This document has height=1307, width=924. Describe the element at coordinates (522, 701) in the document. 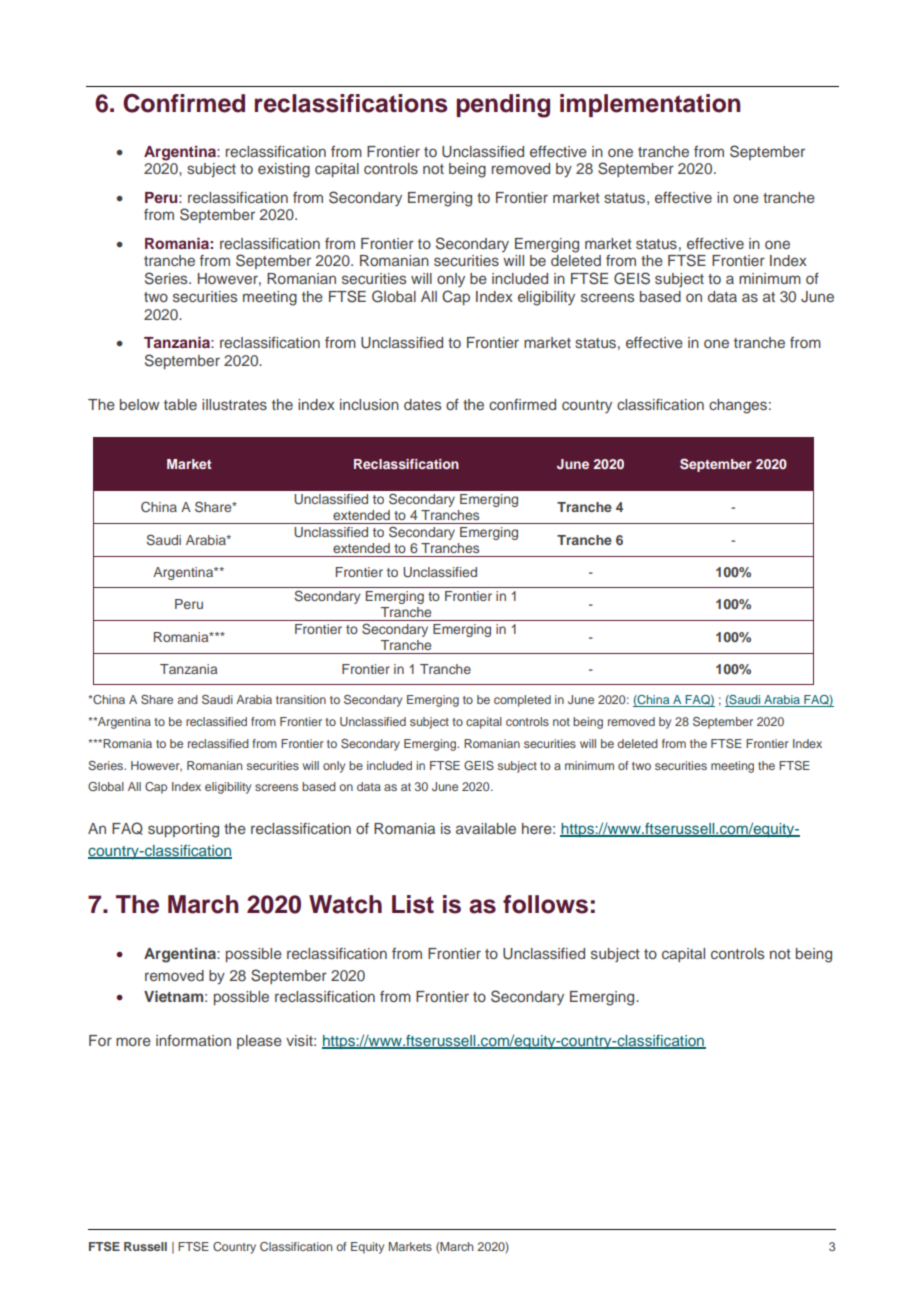

I see `completed` at that location.
